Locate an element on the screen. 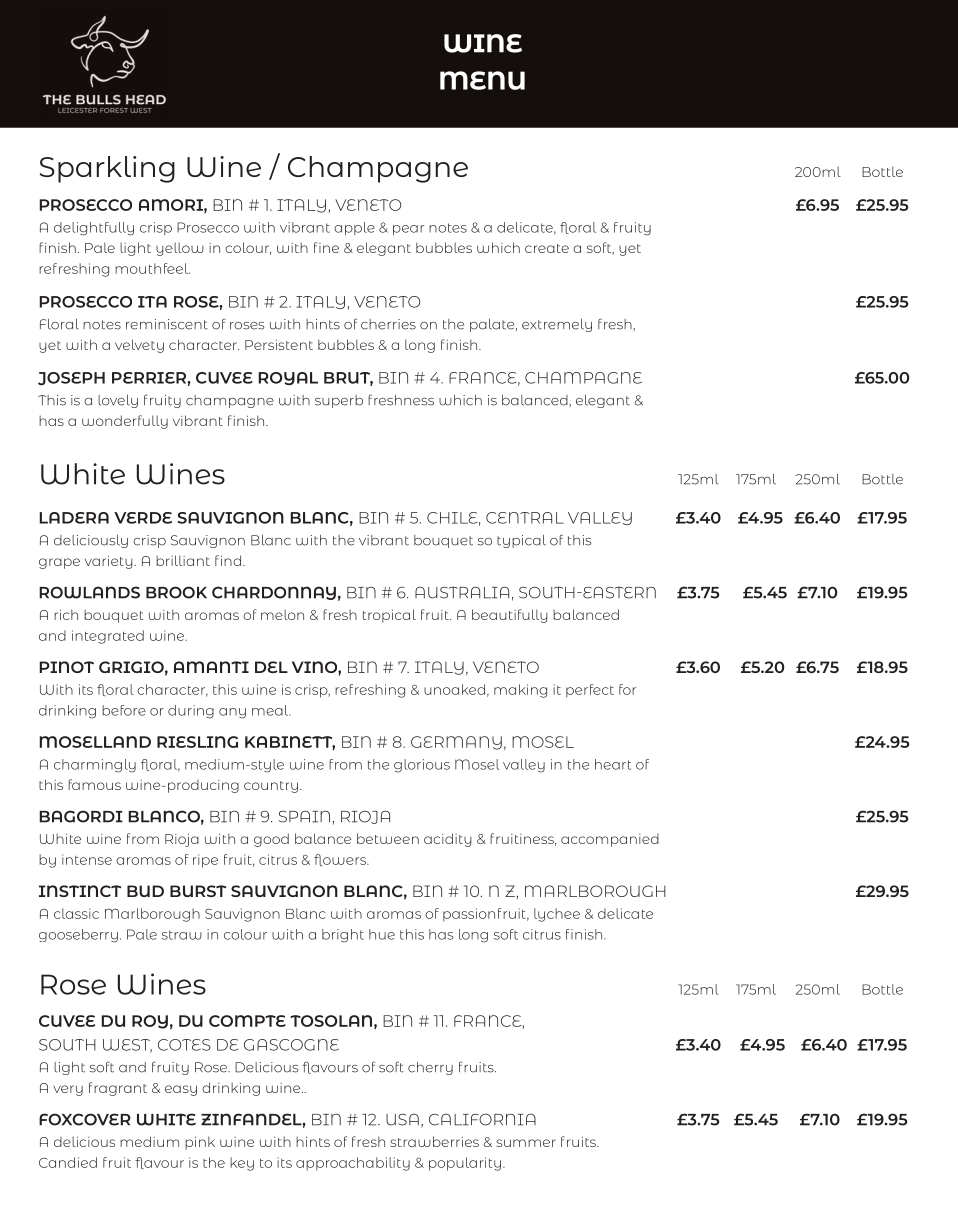 The image size is (958, 1232). beautifully is located at coordinates (510, 616).
